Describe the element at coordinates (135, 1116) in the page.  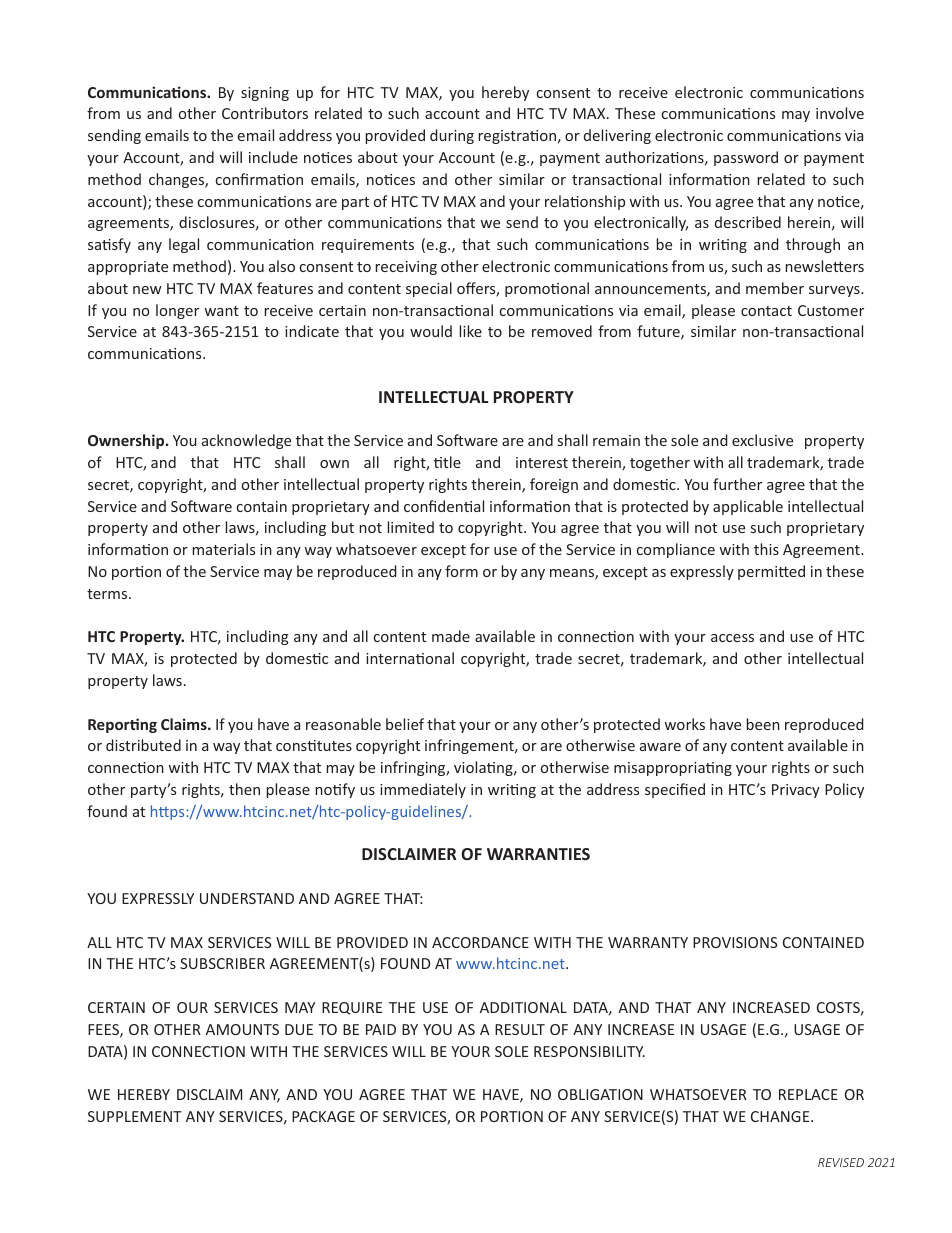
I see `SUPPLEMENT` at that location.
